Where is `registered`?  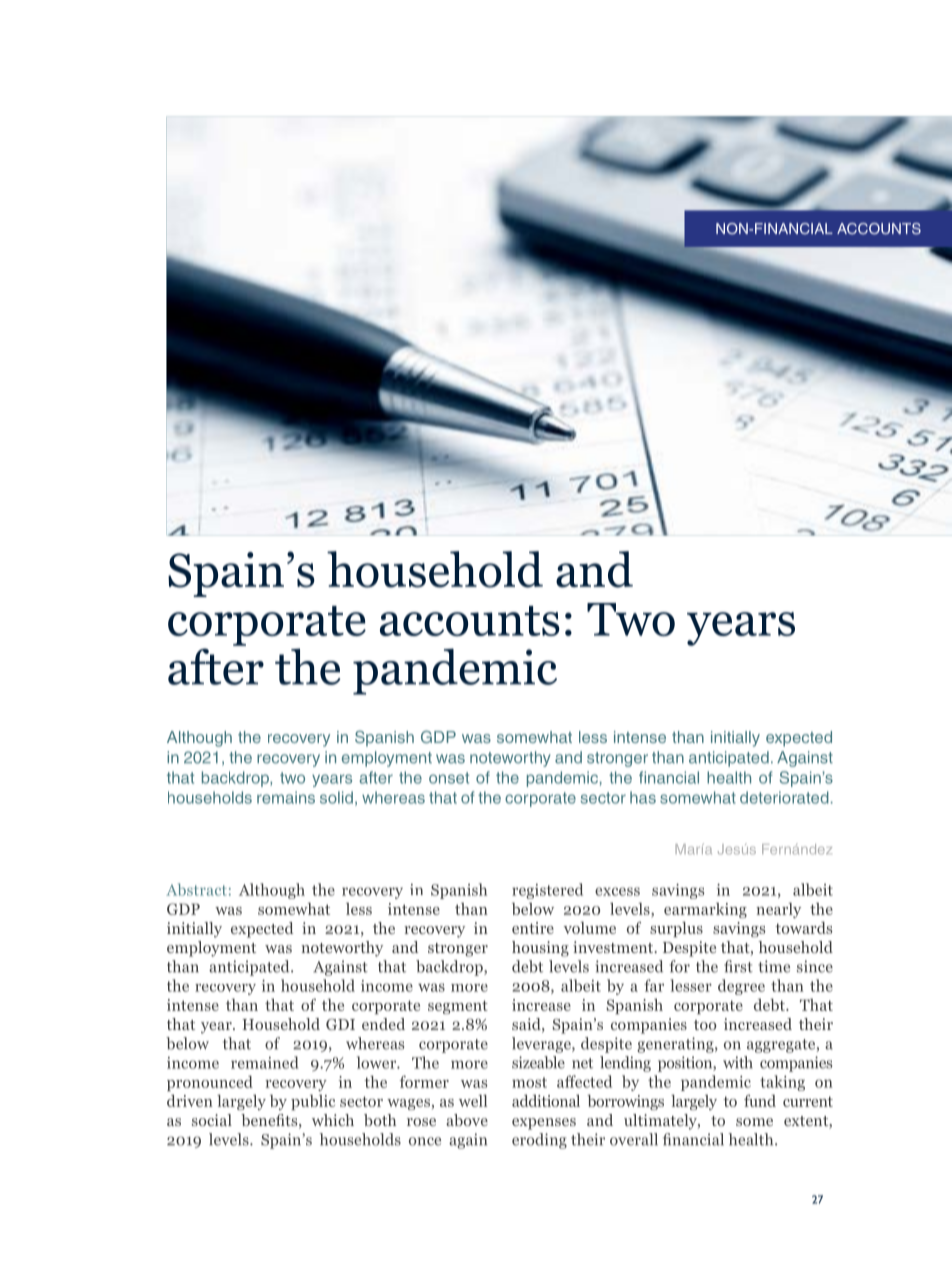 registered is located at coordinates (547, 891).
